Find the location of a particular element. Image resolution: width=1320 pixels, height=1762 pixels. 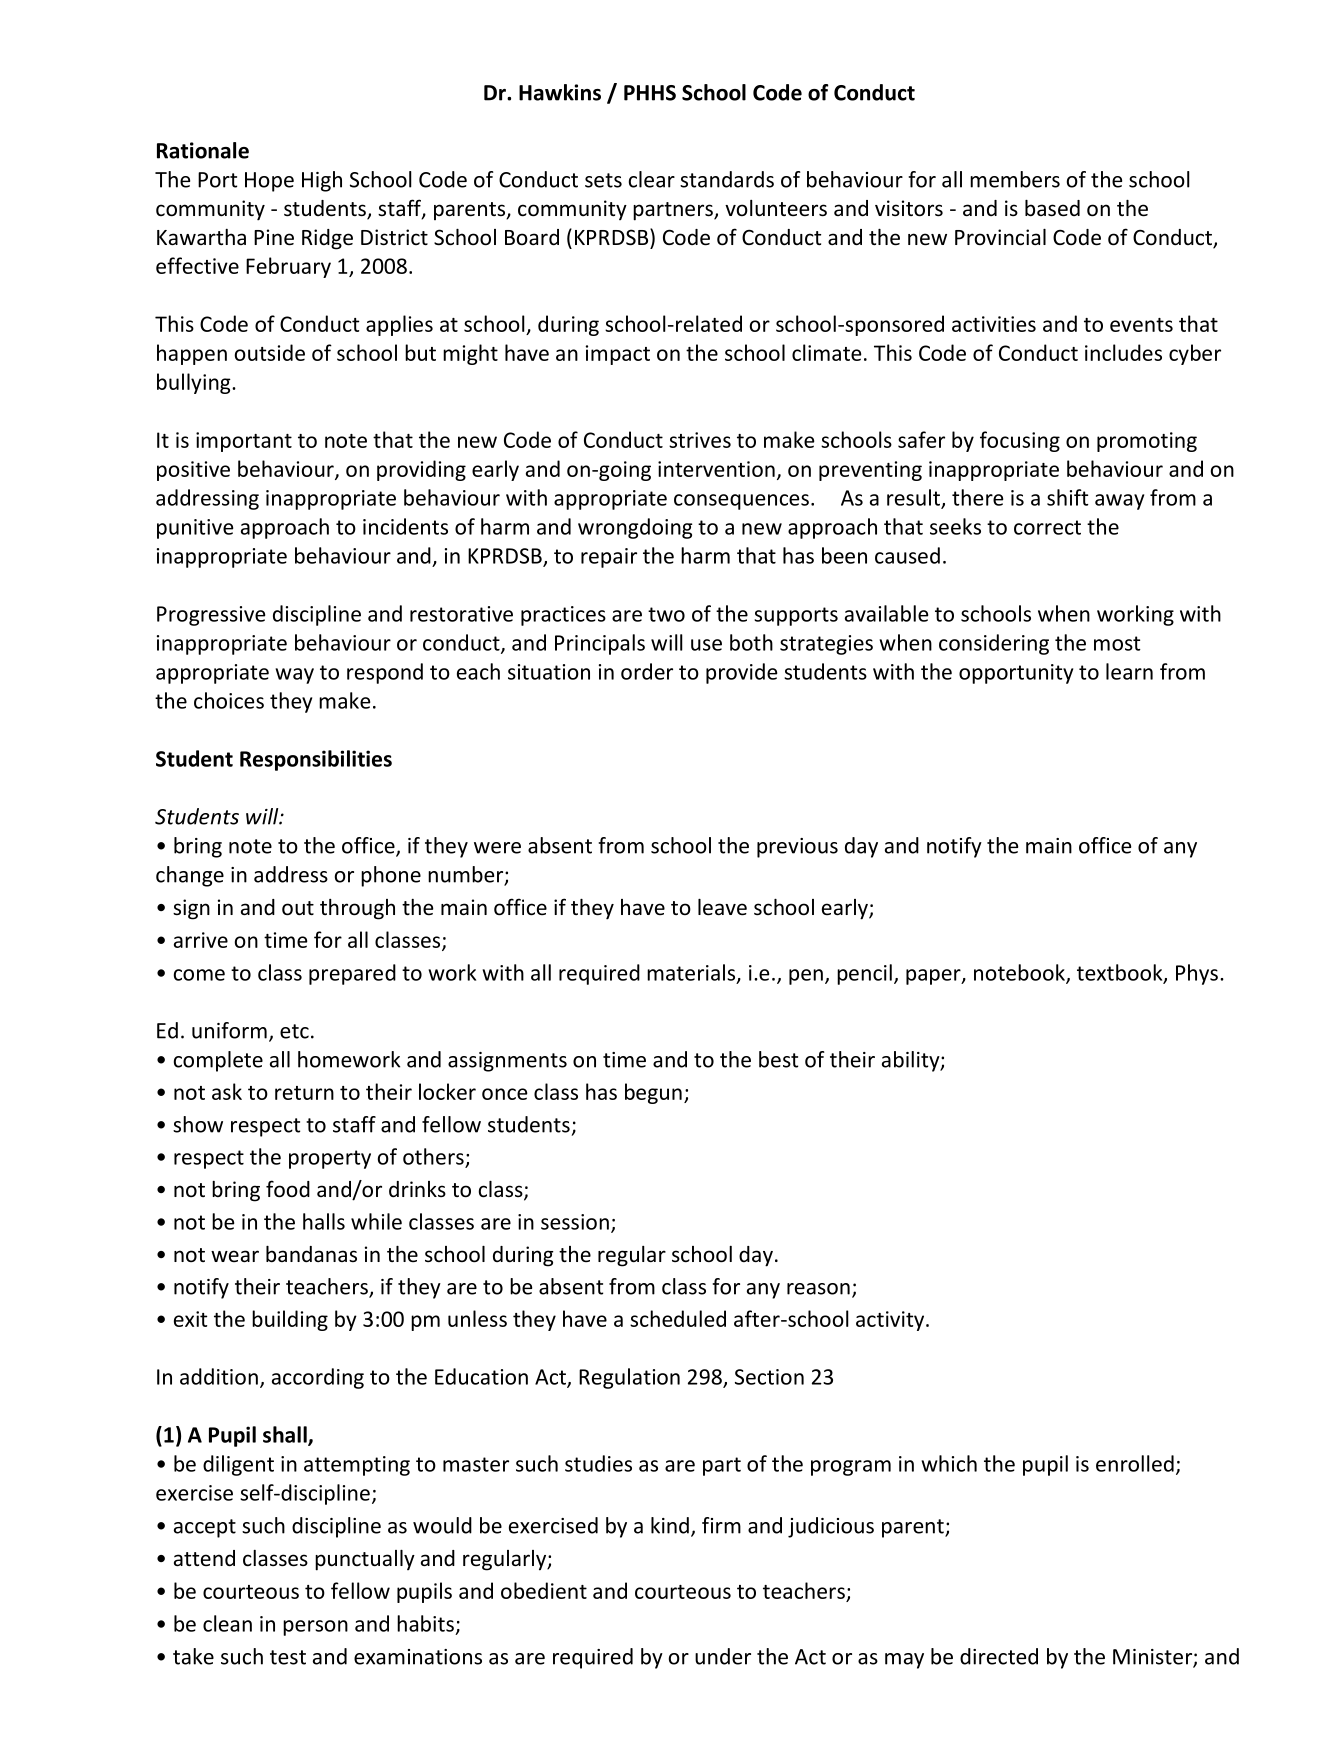

person is located at coordinates (315, 1628).
